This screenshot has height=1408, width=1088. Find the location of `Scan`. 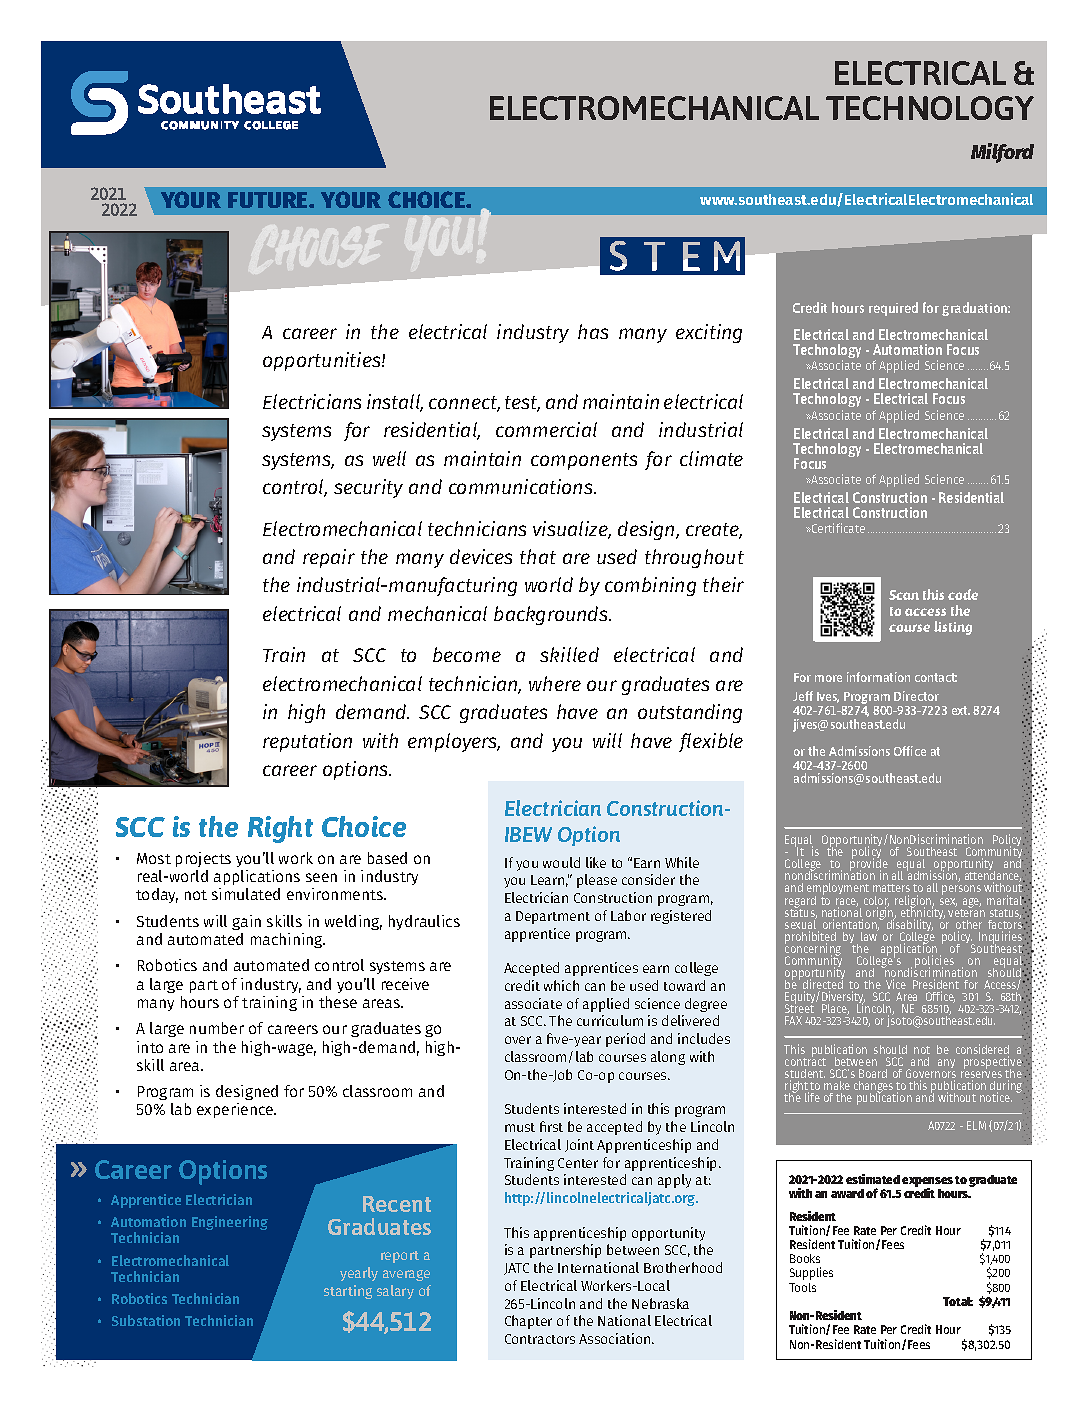

Scan is located at coordinates (904, 595).
